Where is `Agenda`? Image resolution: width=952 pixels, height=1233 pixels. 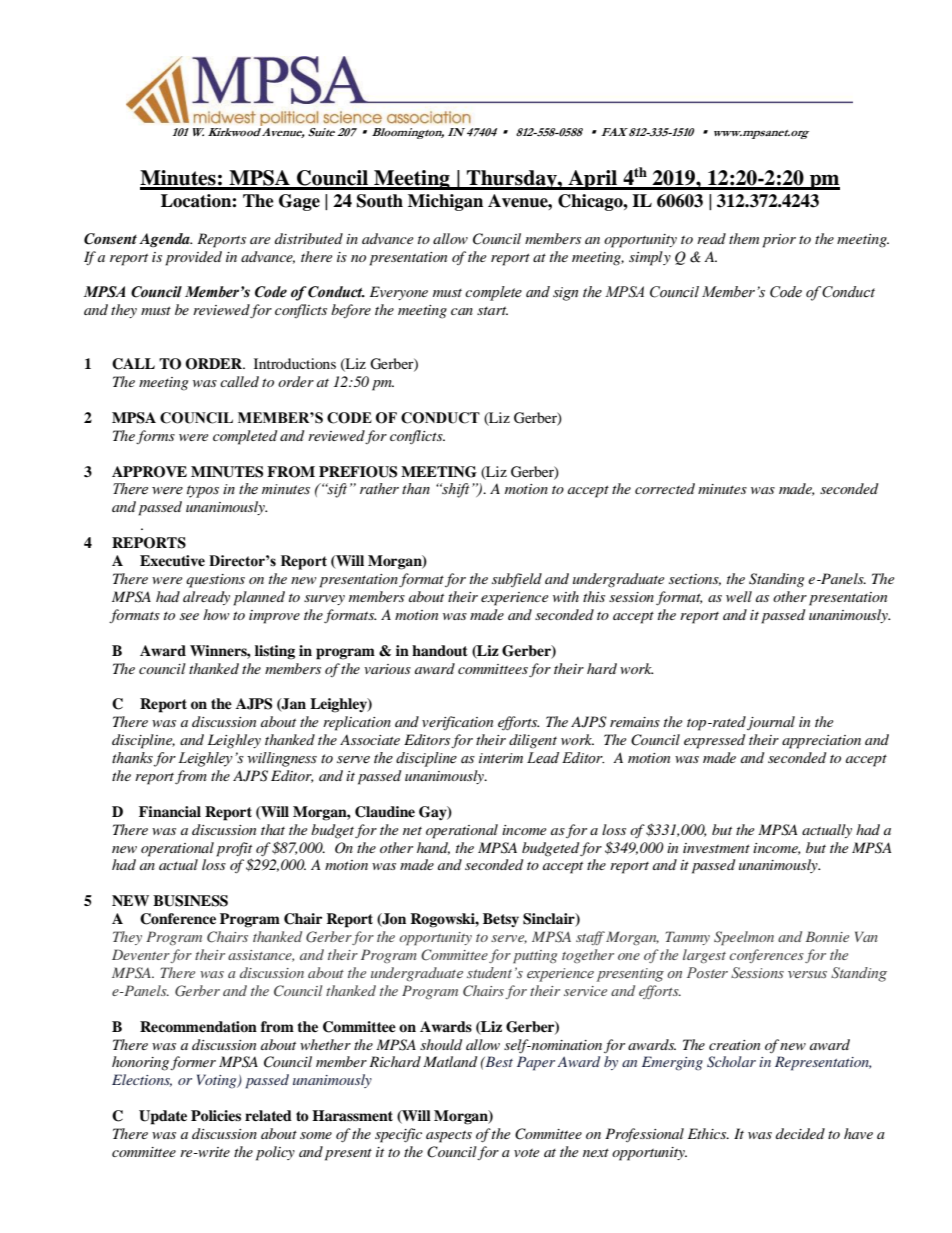
Agenda is located at coordinates (165, 240).
